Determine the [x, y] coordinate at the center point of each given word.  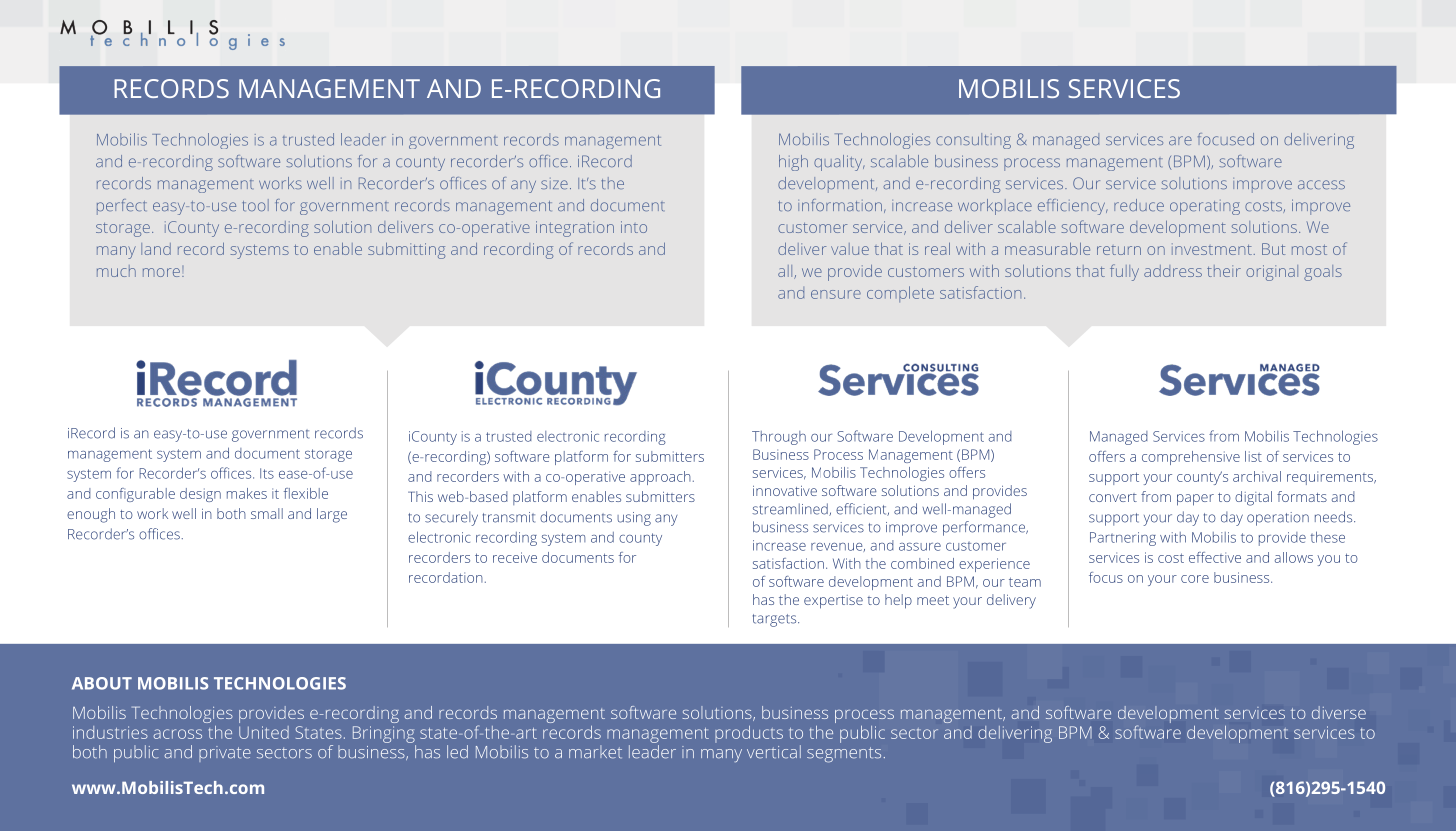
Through [779, 438]
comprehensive [1191, 458]
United [264, 732]
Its [267, 473]
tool [255, 205]
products [749, 734]
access [1321, 184]
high [793, 163]
